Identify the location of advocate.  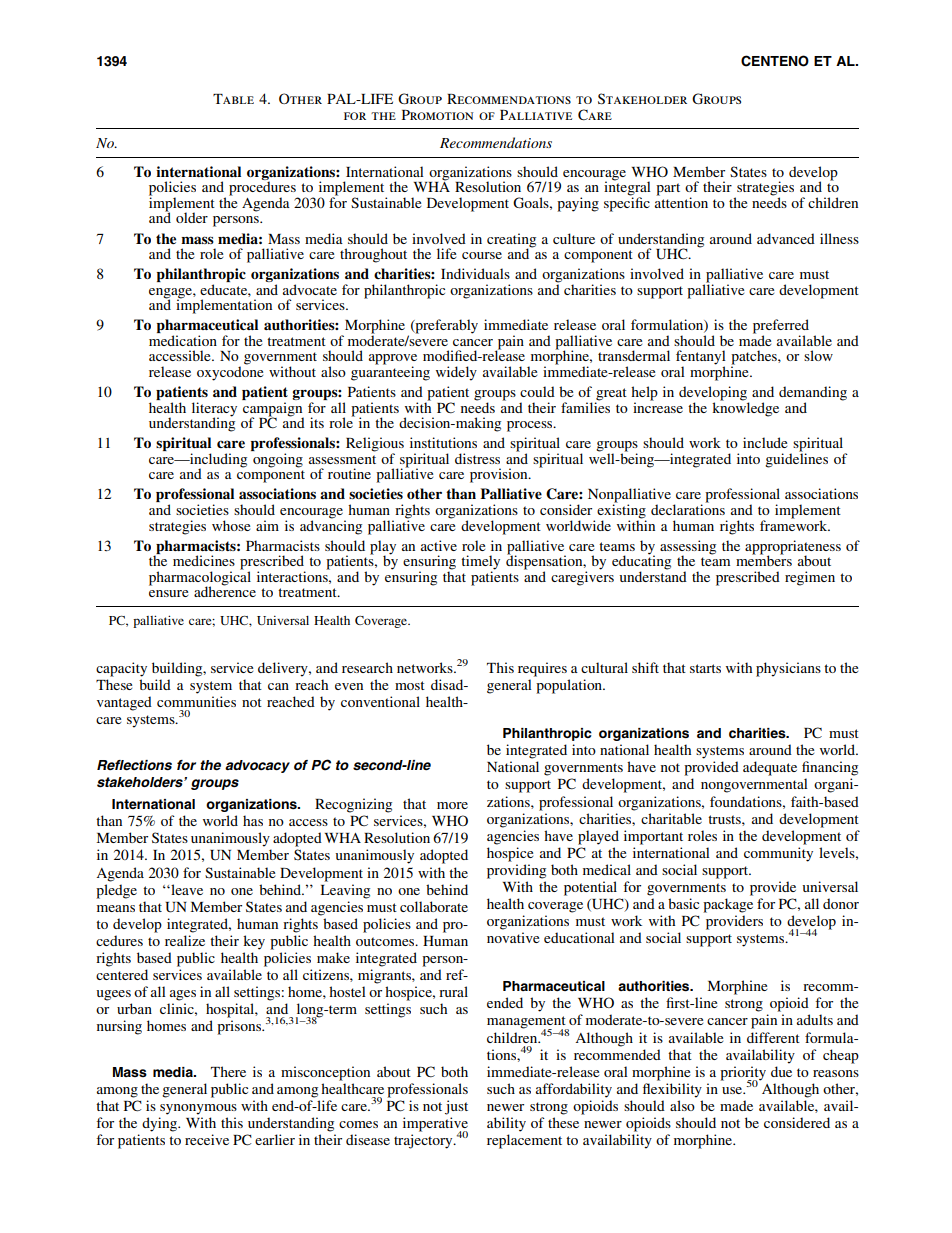
(310, 289).
